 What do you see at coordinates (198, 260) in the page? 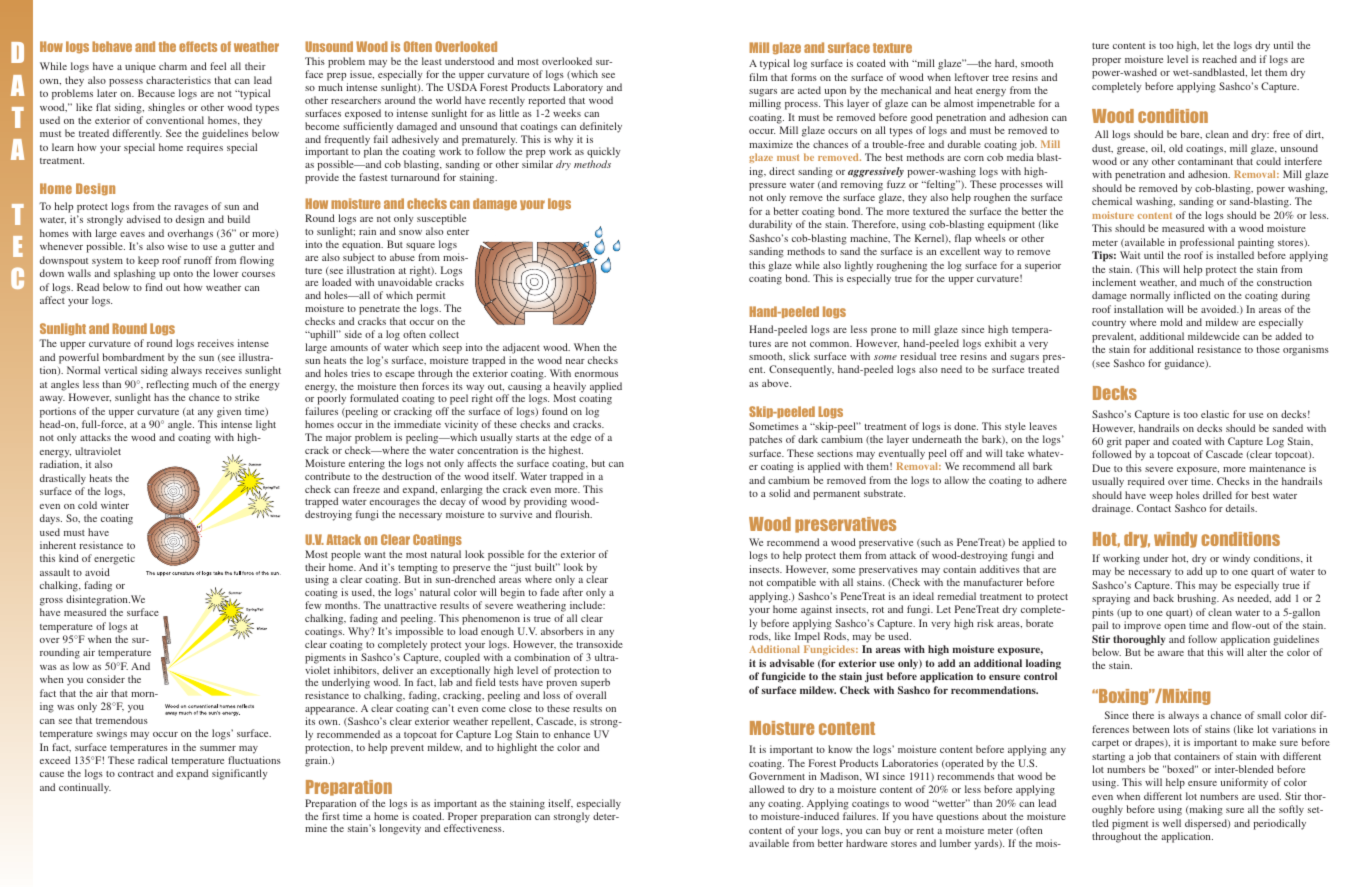
I see `runoff` at bounding box center [198, 260].
